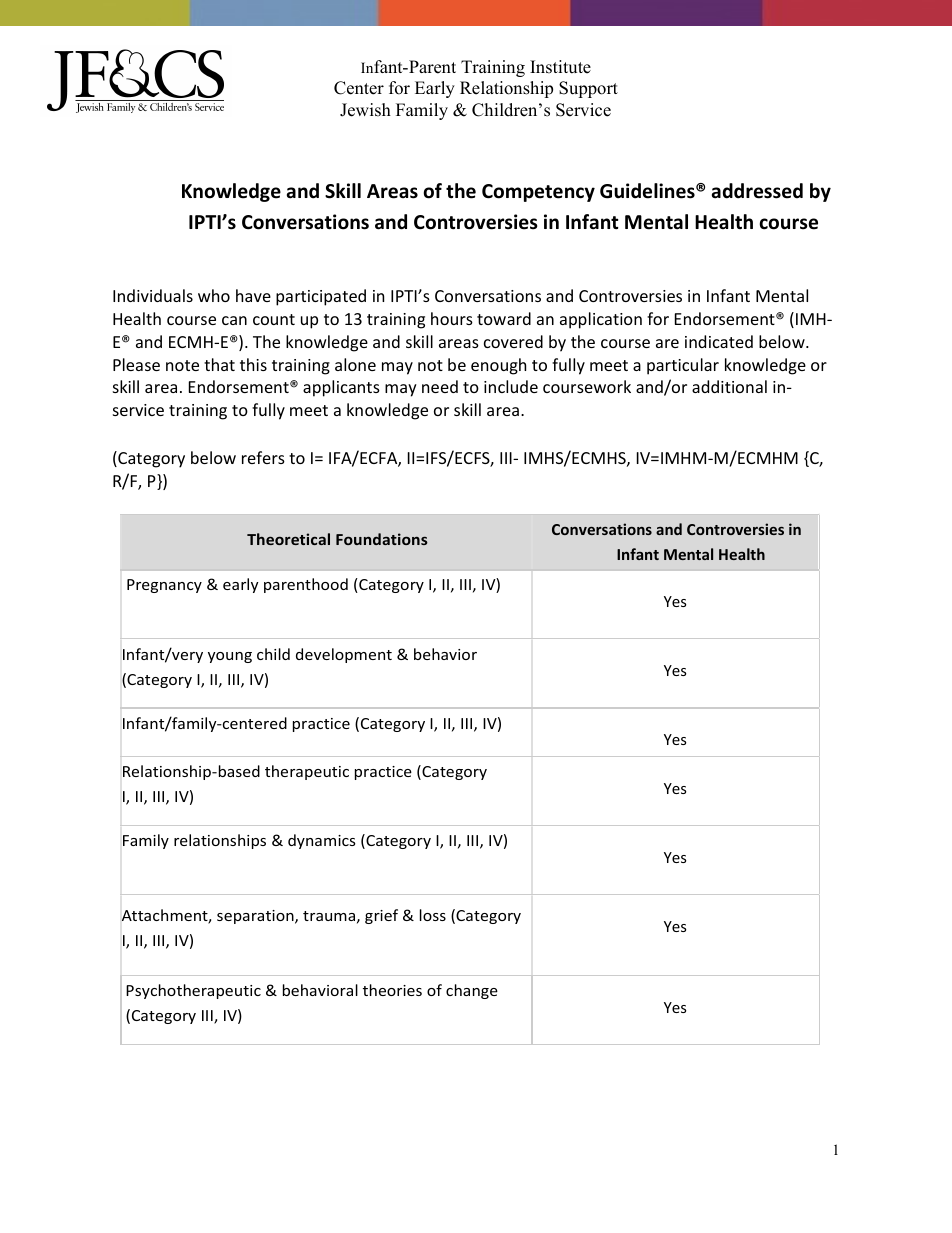 The width and height of the image is (952, 1233). I want to click on need, so click(440, 386).
